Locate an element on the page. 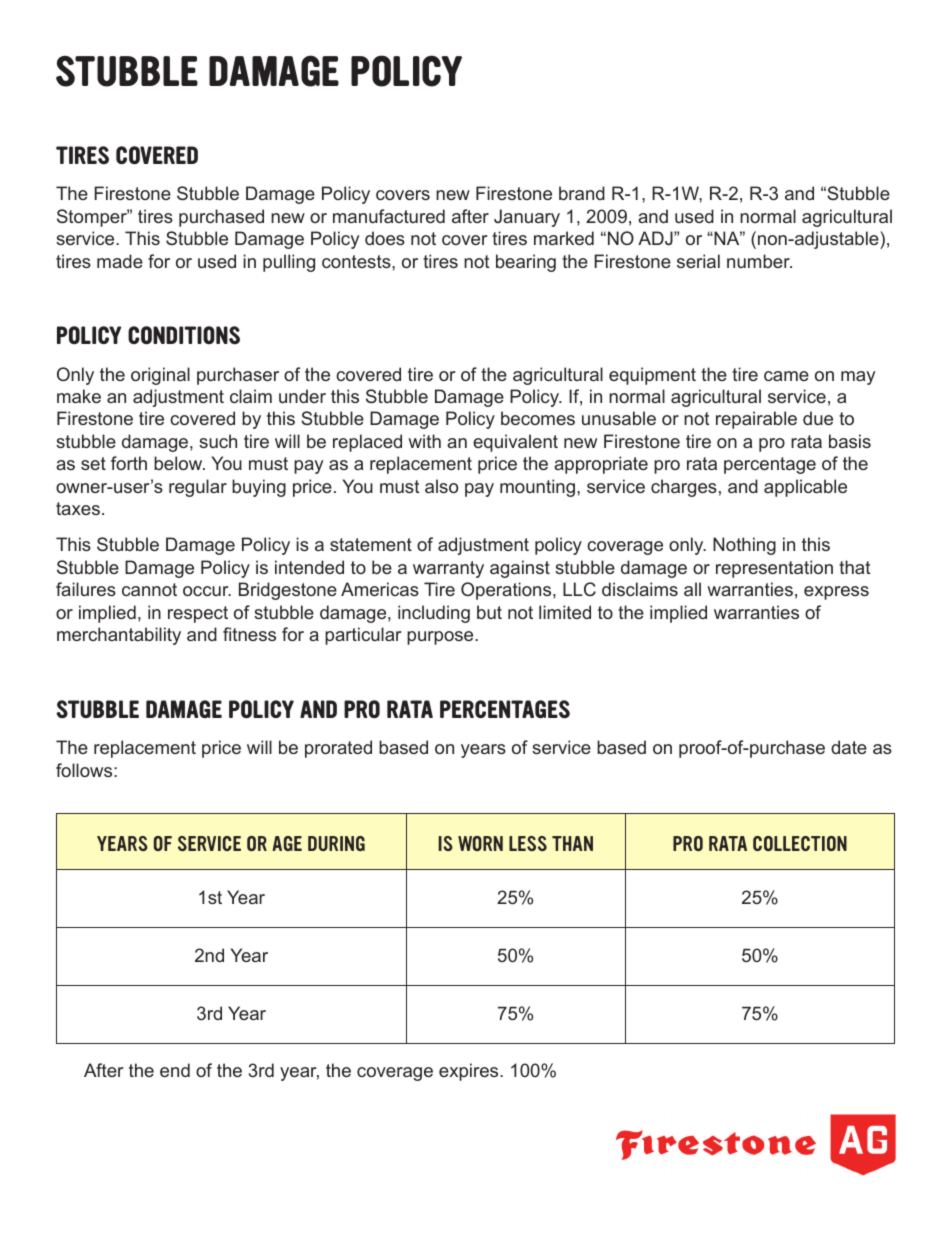 The height and width of the page is (1233, 952). merchantability is located at coordinates (119, 636).
